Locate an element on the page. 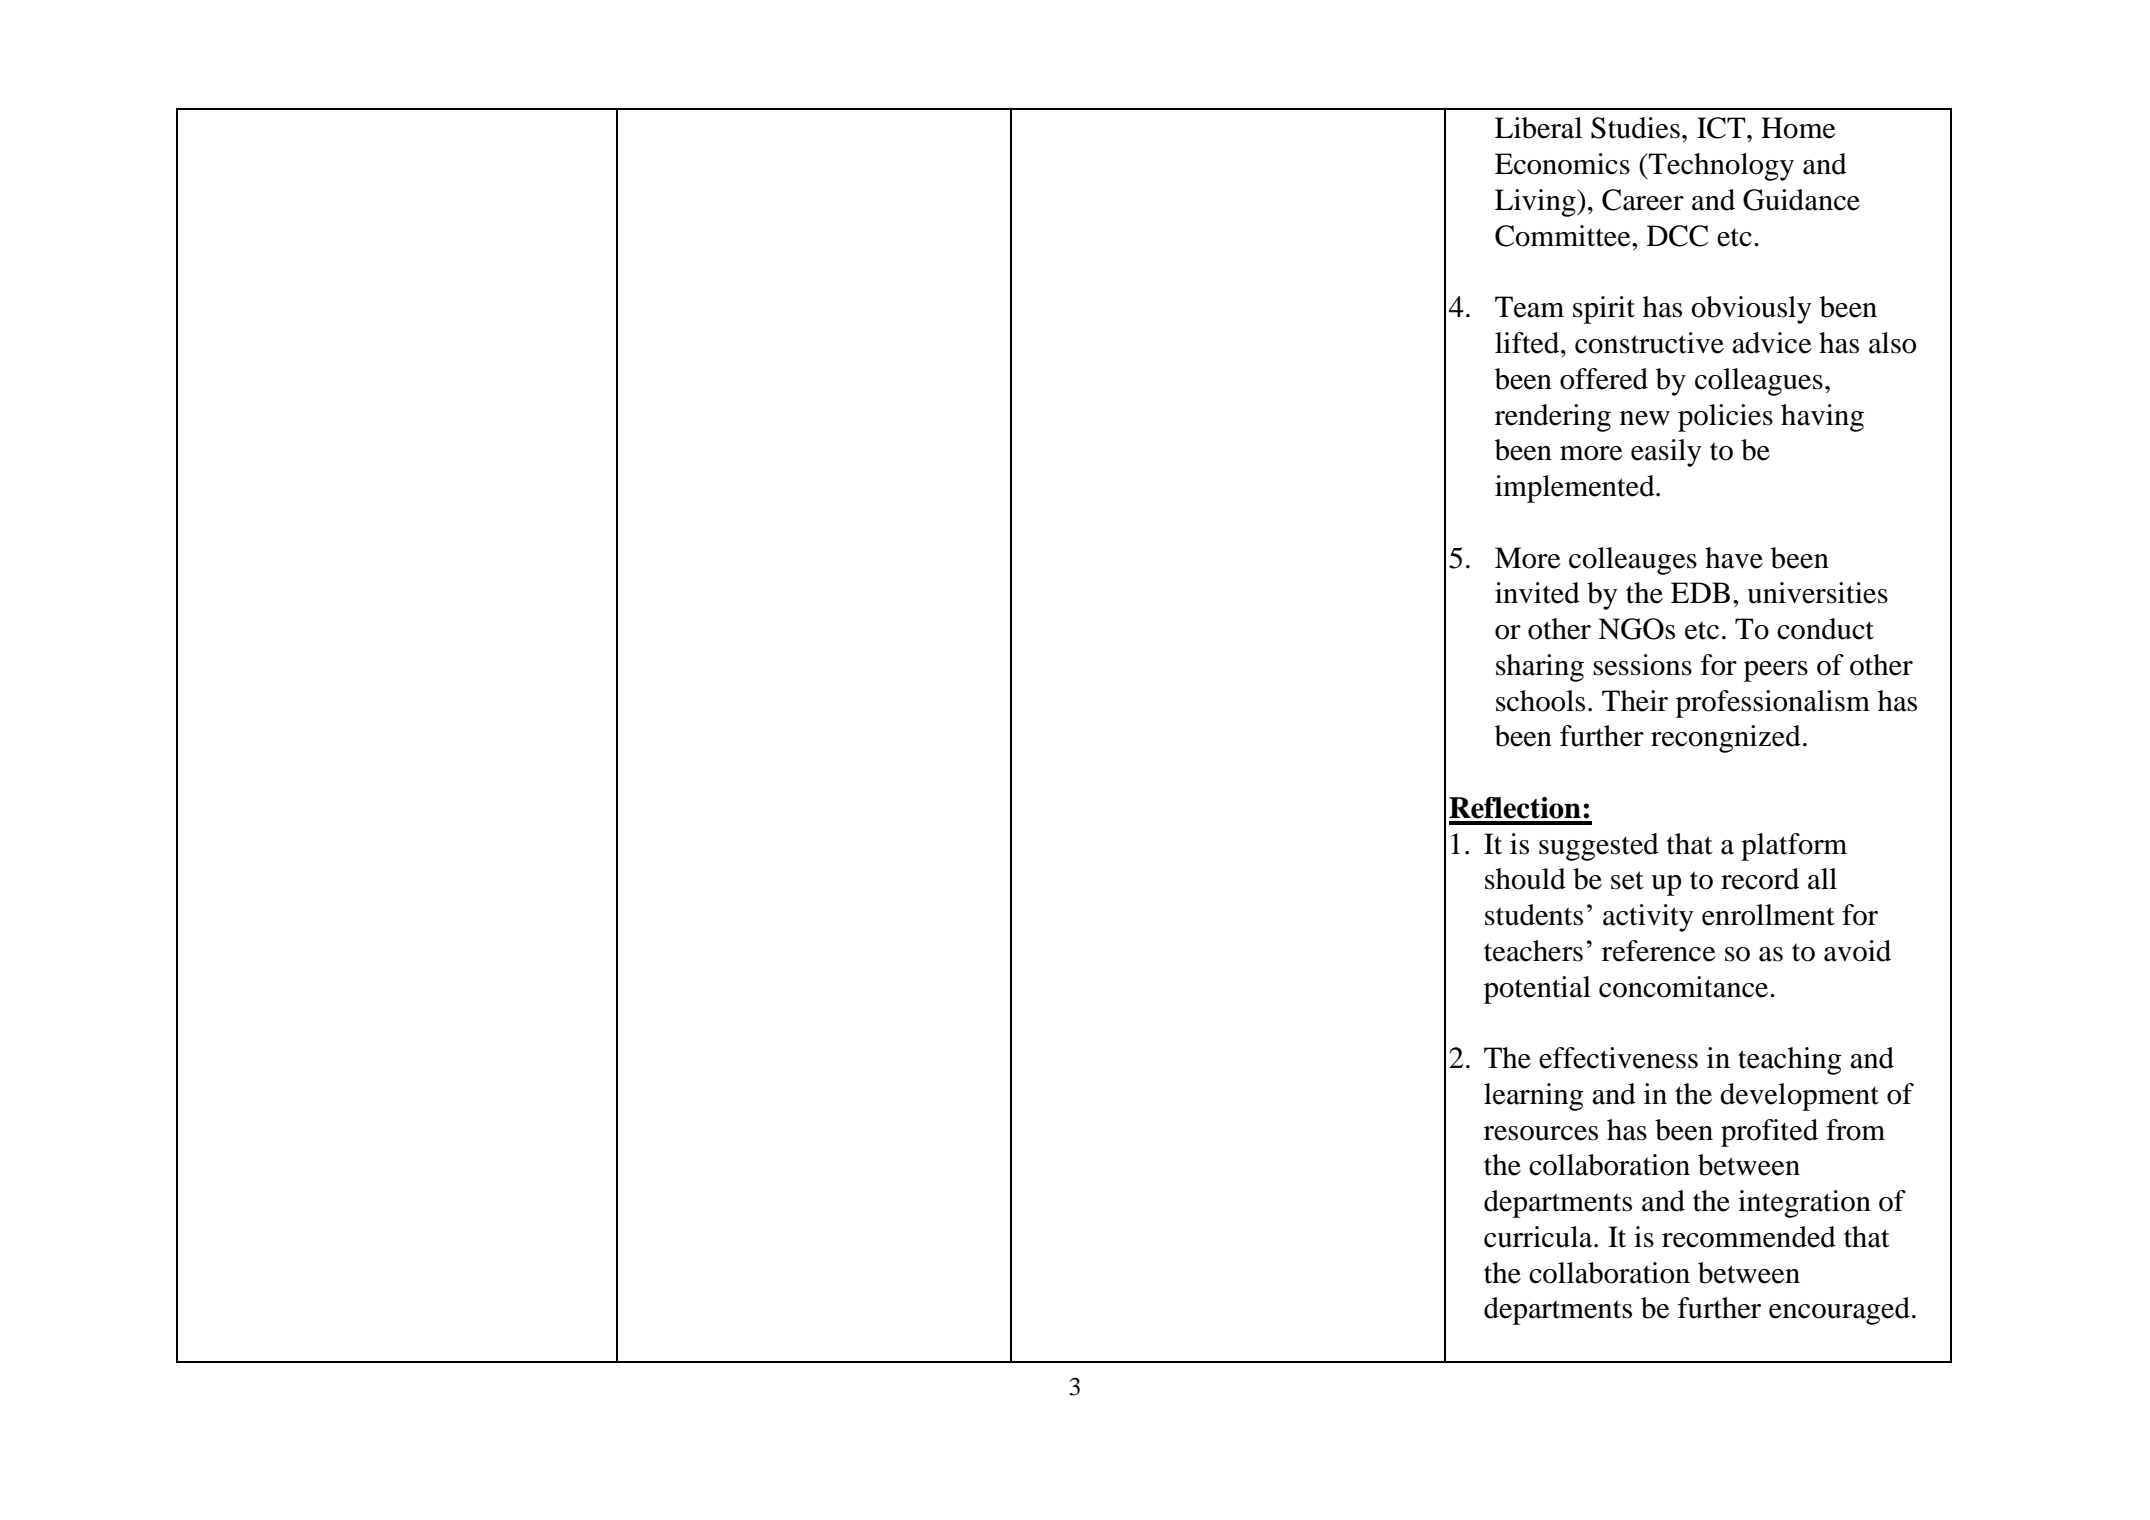 The height and width of the image is (1520, 2150). Economics is located at coordinates (1562, 164).
